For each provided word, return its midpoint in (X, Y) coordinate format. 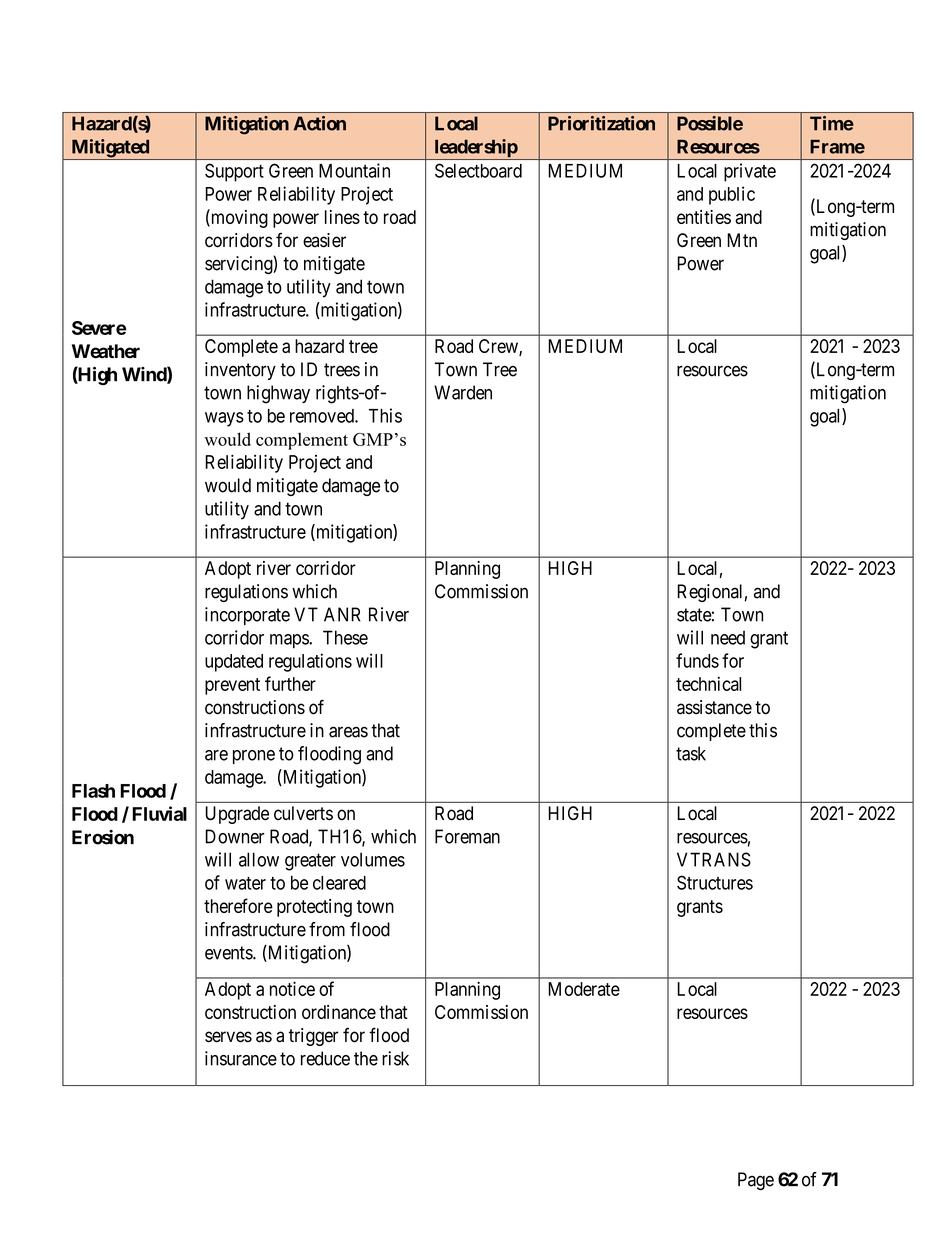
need (728, 637)
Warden (463, 392)
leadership (475, 149)
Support (234, 172)
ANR (342, 614)
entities (704, 217)
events (229, 953)
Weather (106, 351)
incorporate (247, 616)
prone (254, 757)
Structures (715, 882)
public (732, 195)
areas (348, 732)
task (691, 753)
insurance (241, 1058)
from (327, 929)
